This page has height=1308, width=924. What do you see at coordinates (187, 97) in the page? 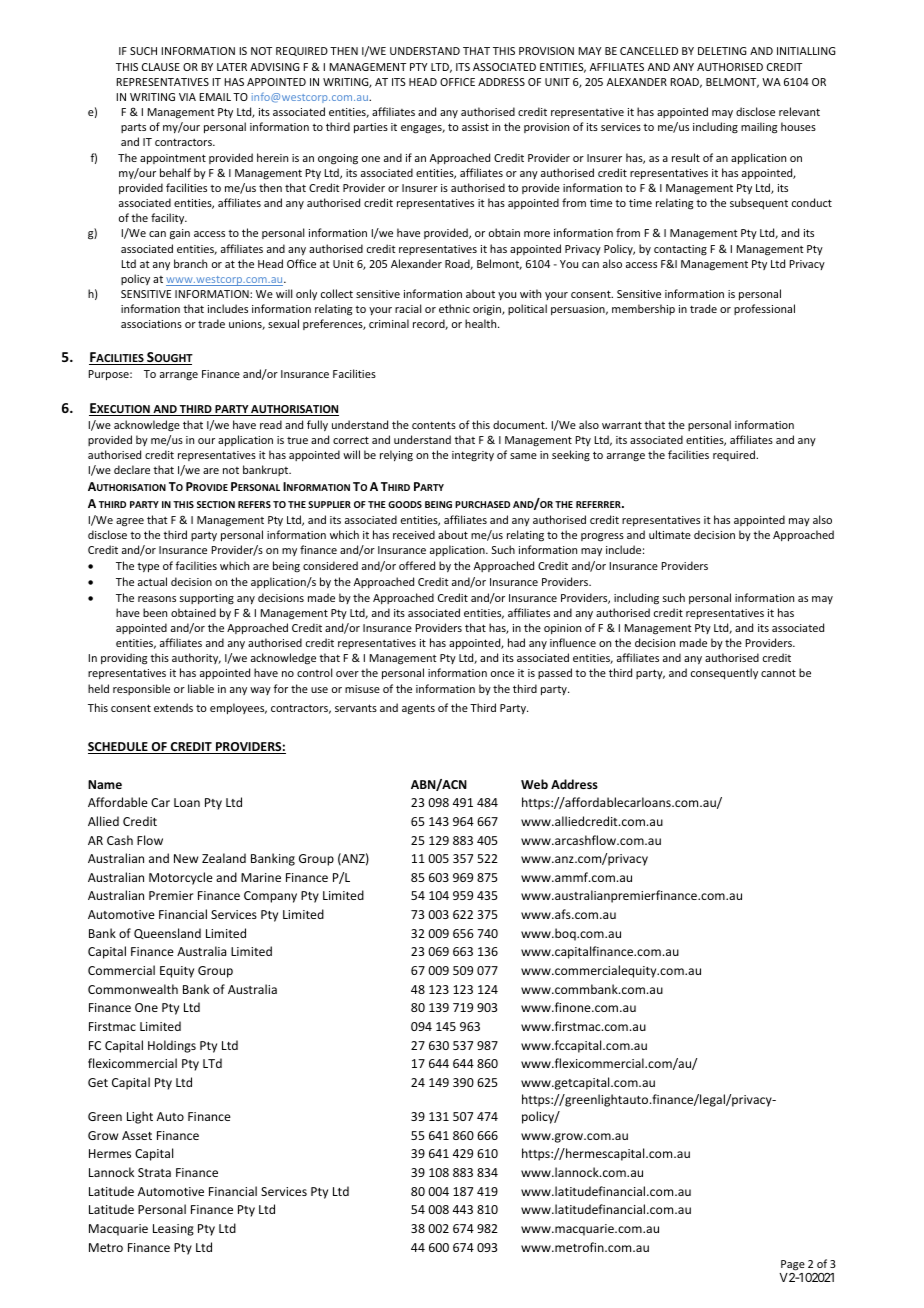
I see `VIA` at bounding box center [187, 97].
